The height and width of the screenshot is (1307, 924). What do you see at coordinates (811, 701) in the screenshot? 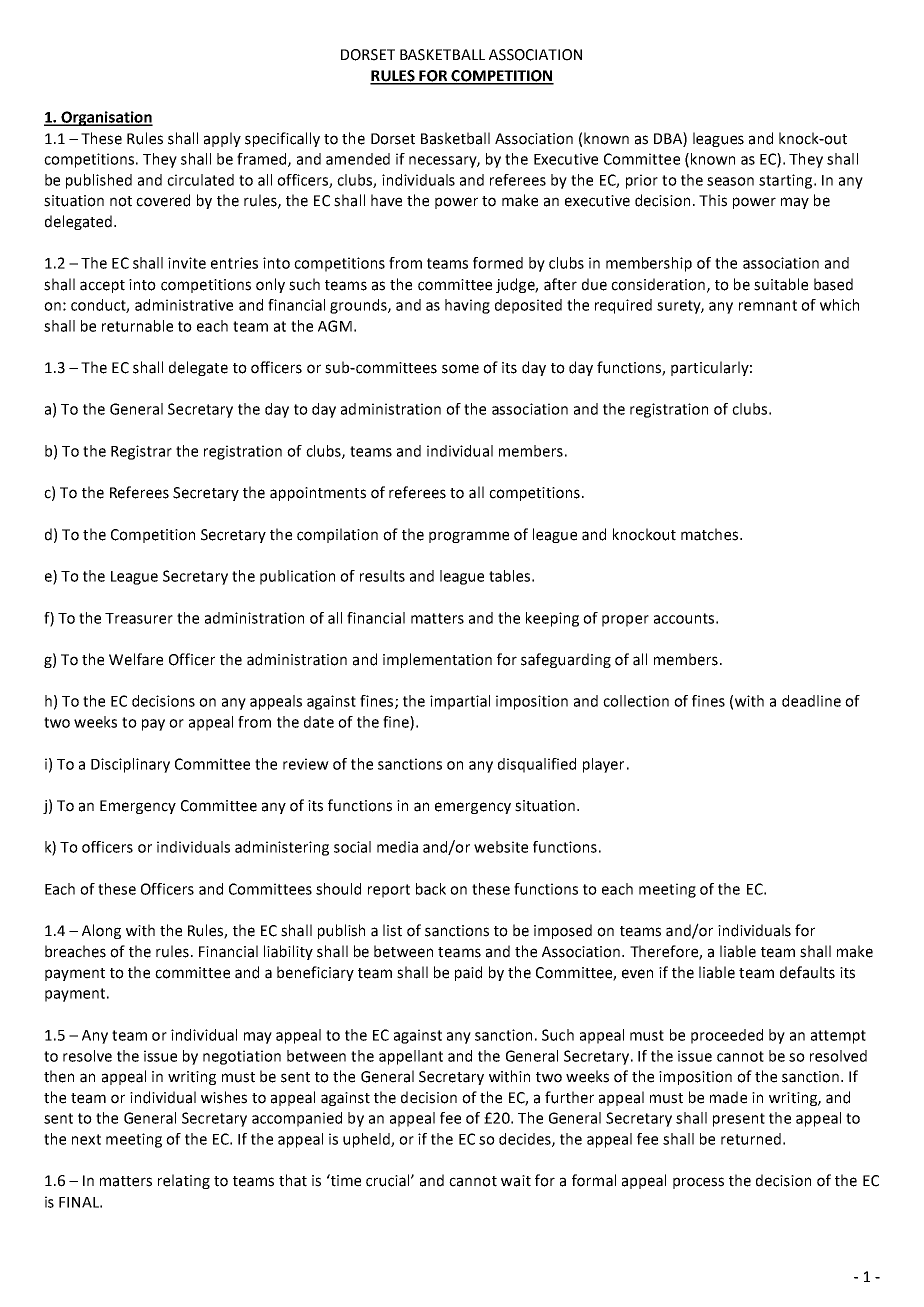
I see `deadline` at bounding box center [811, 701].
